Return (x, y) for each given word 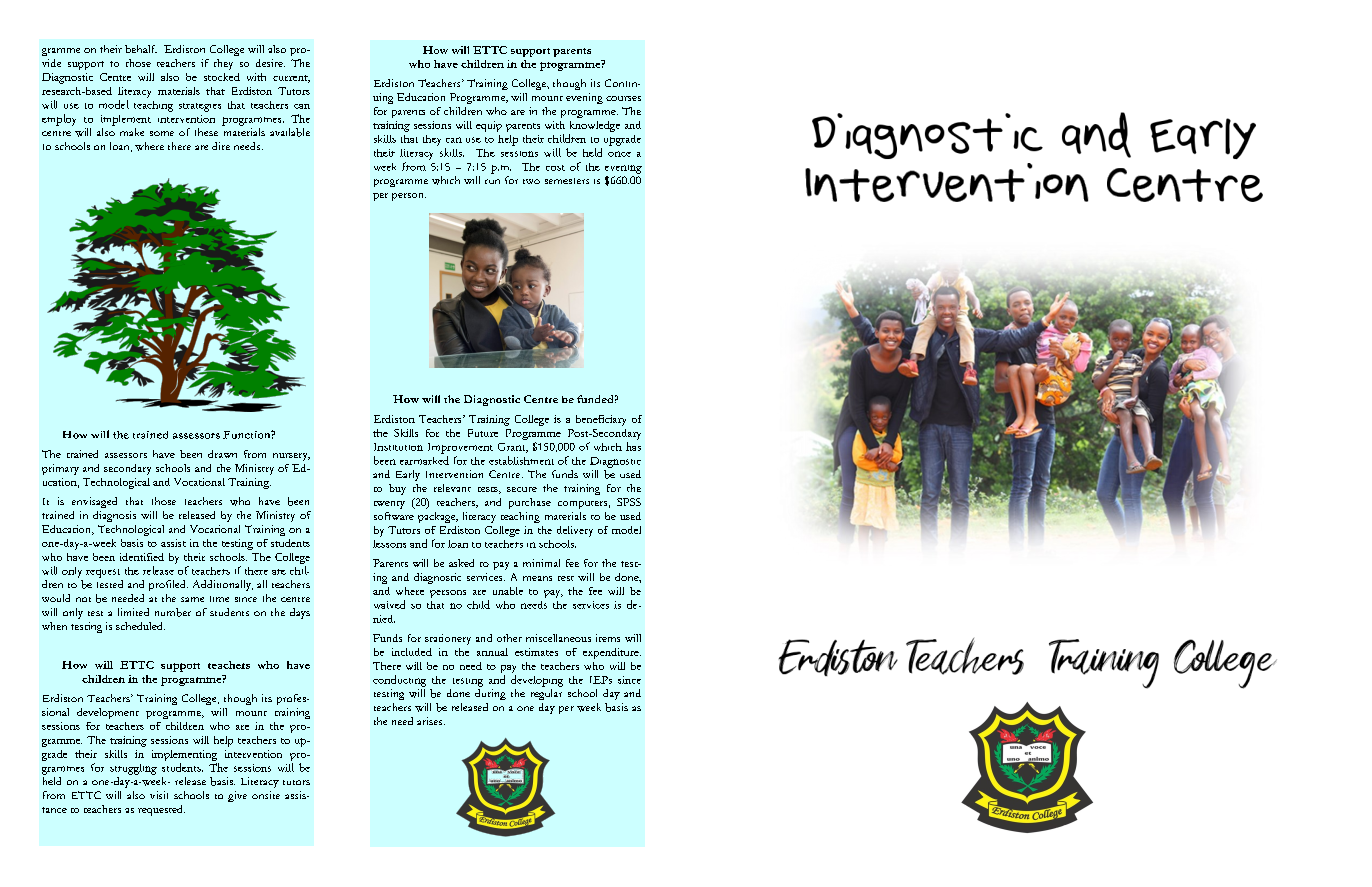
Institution (398, 447)
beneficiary (601, 420)
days (300, 613)
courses (623, 98)
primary (60, 469)
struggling (133, 769)
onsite (266, 795)
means (537, 578)
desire (270, 63)
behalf (141, 49)
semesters (567, 181)
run (492, 181)
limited (133, 612)
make (132, 132)
